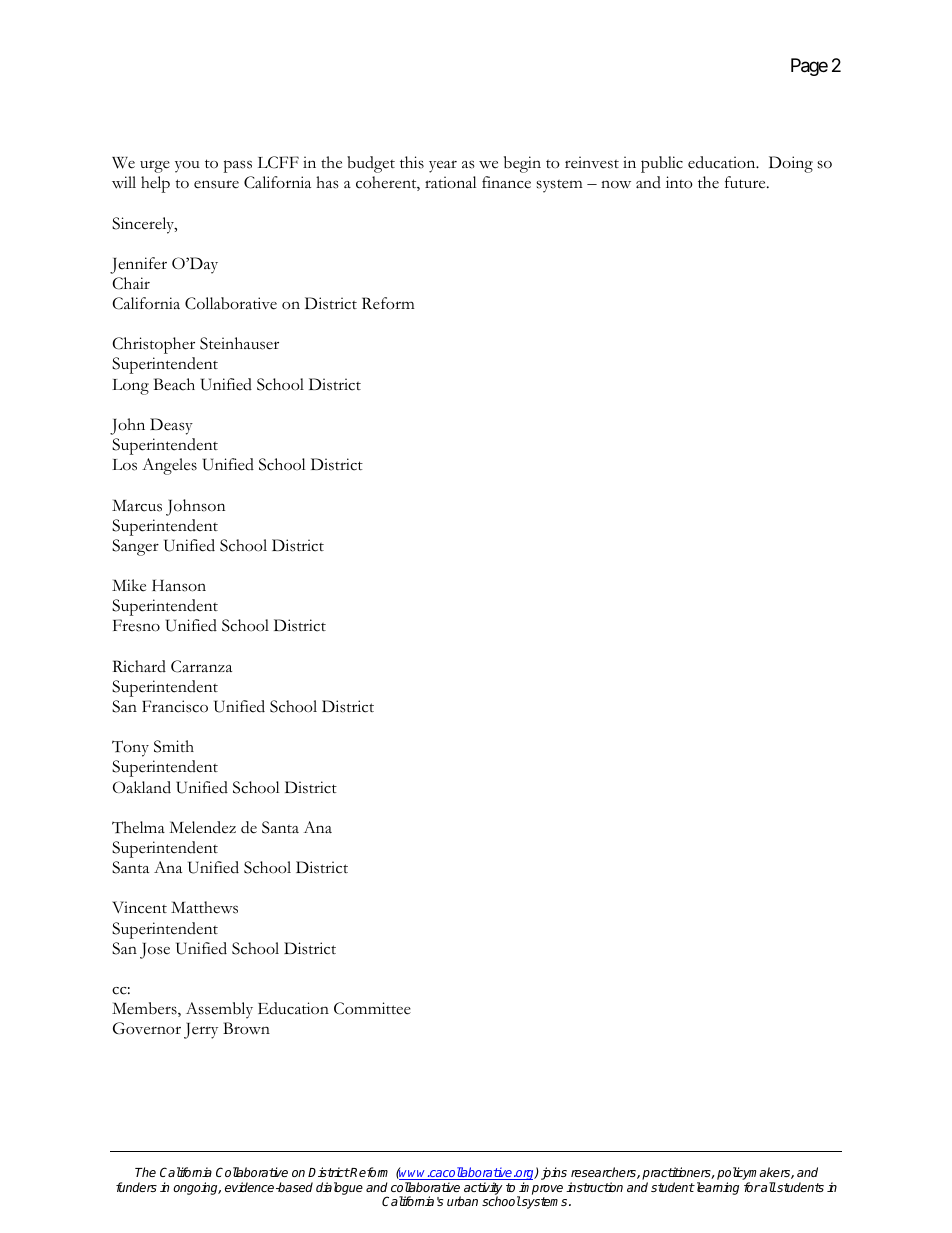 The height and width of the document is (1233, 952). Describe the element at coordinates (716, 1188) in the document. I see `learning` at that location.
